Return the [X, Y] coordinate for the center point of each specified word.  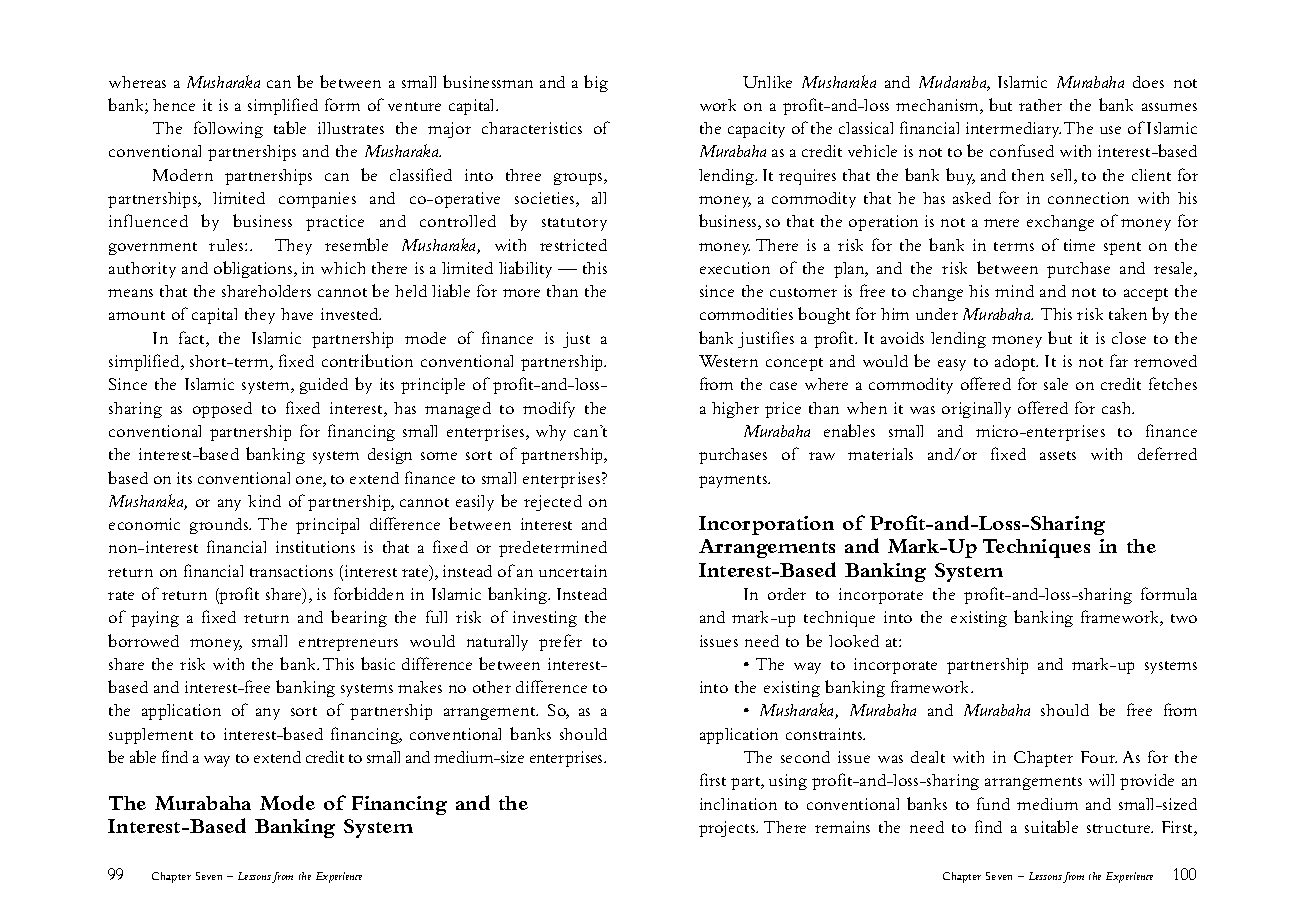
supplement [151, 736]
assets [1058, 455]
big [596, 83]
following [228, 129]
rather [1040, 105]
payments [734, 481]
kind [264, 501]
